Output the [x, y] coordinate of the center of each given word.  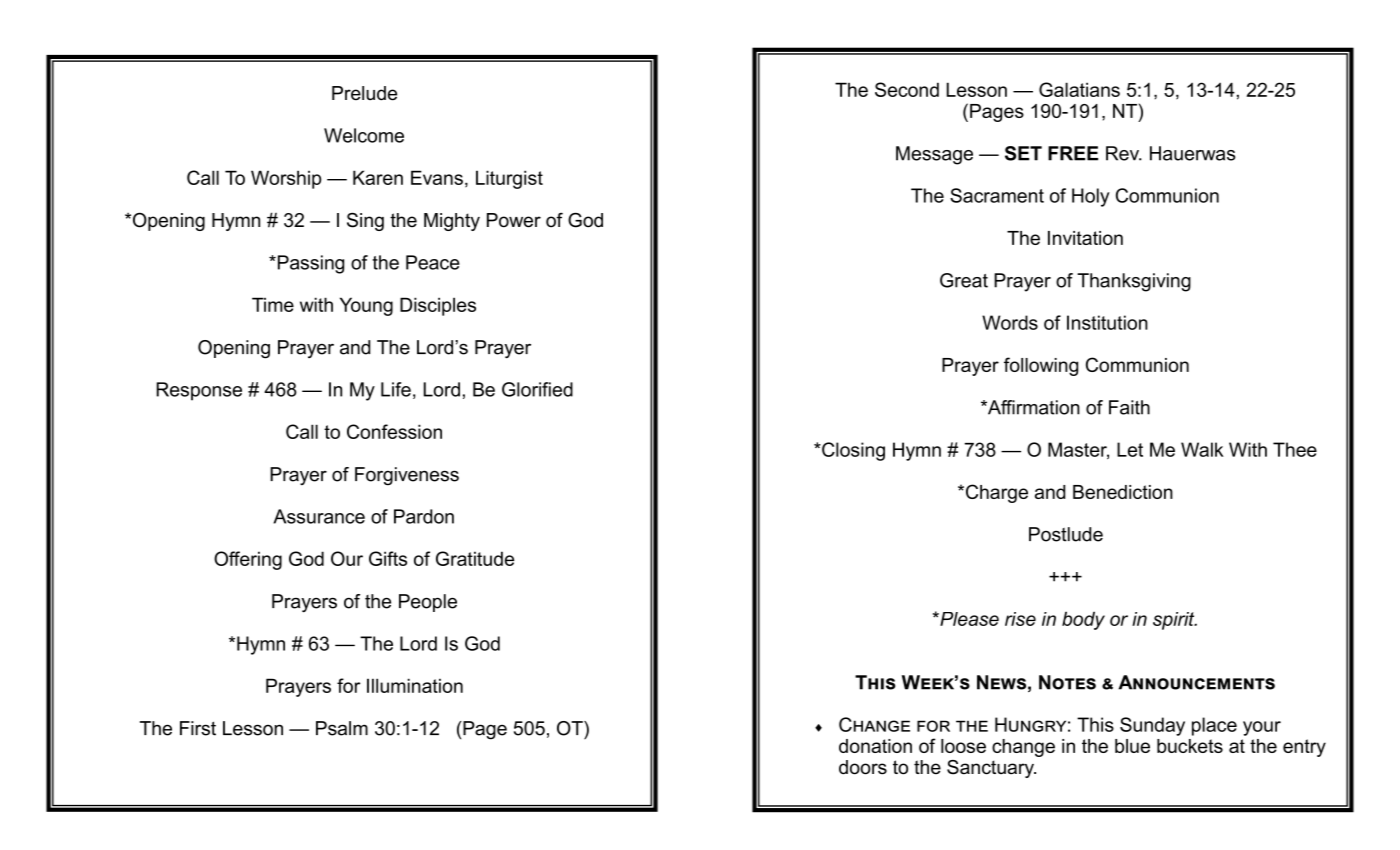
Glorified [537, 389]
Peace [433, 262]
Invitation [1085, 238]
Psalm [342, 728]
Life [396, 389]
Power [514, 220]
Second [907, 89]
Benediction [1123, 492]
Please [968, 619]
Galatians [1079, 89]
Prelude [364, 93]
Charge [995, 493]
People [428, 603]
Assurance [319, 516]
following [1041, 366]
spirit [1175, 621]
